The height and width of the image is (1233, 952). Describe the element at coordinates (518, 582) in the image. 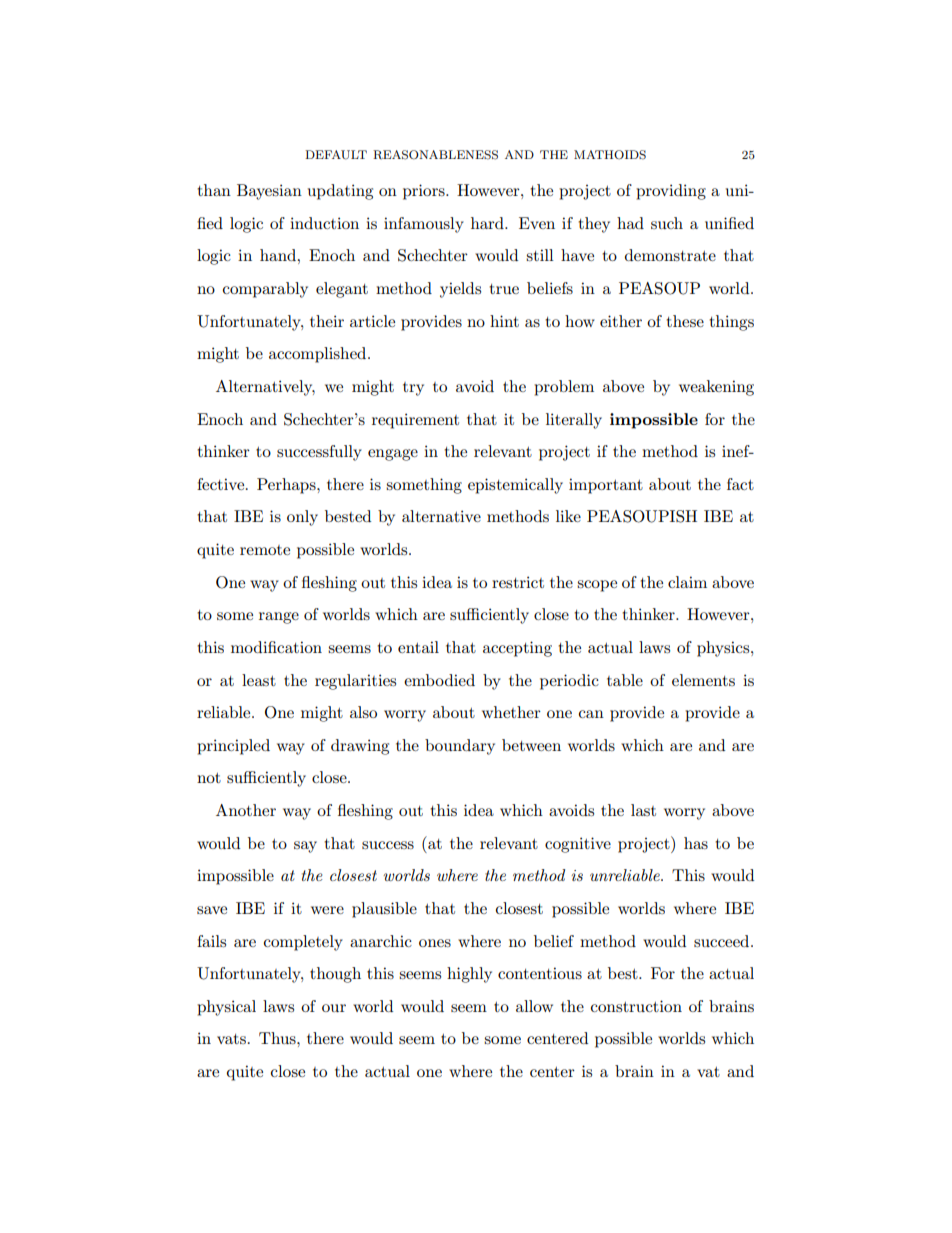

I see `restrict` at that location.
